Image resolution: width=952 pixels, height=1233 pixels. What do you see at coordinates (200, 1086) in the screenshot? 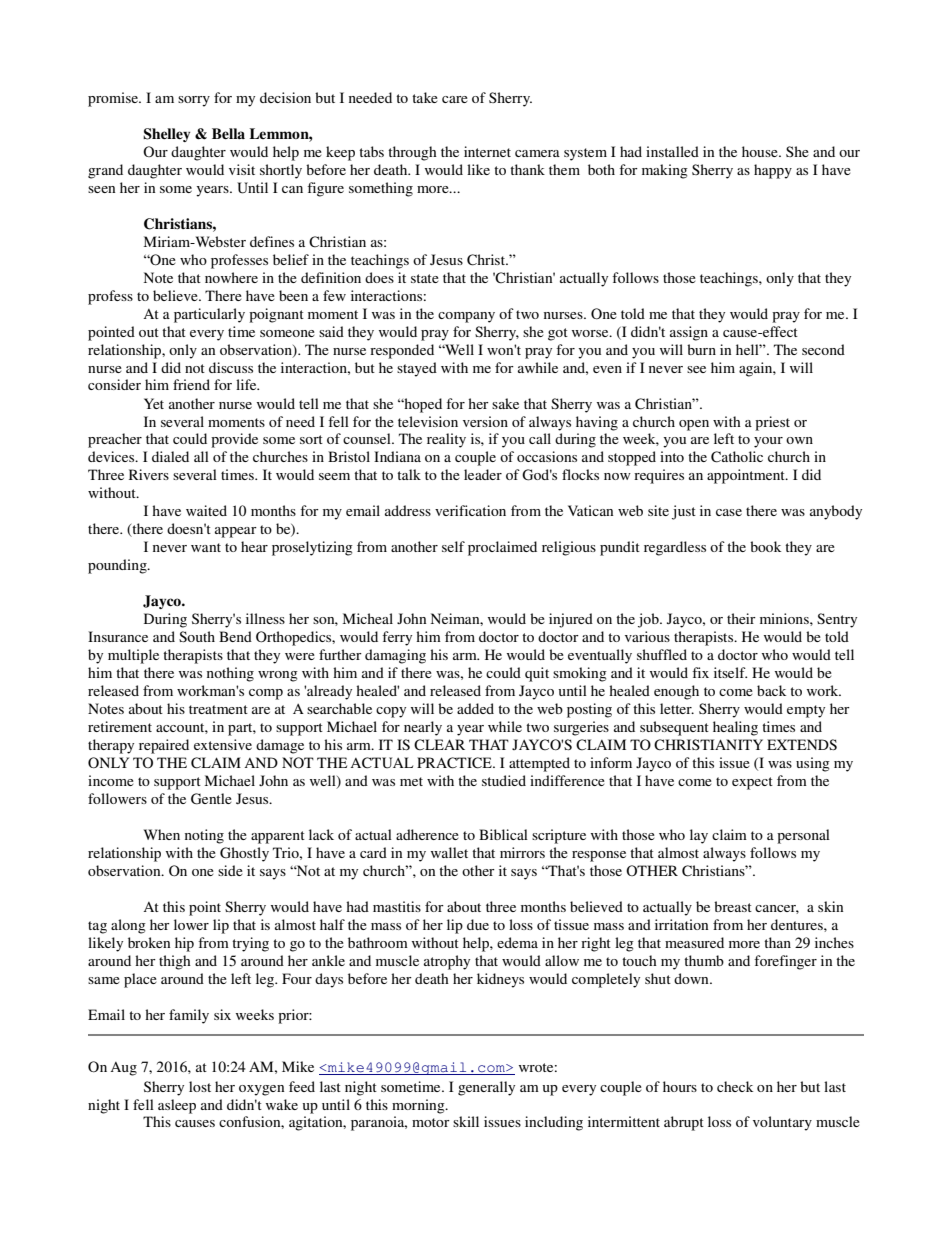
I see `lost` at bounding box center [200, 1086].
